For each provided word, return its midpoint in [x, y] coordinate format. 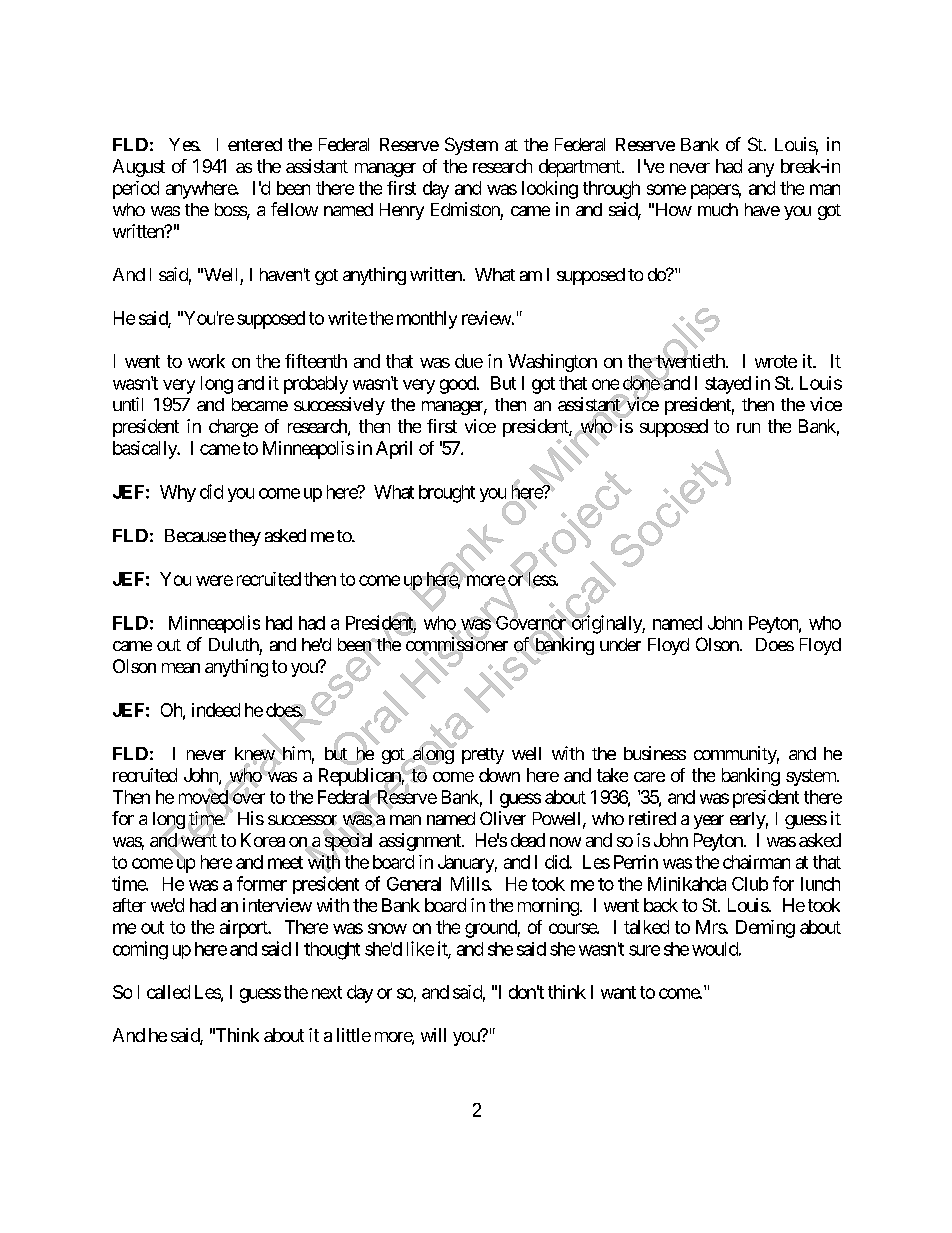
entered [255, 144]
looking [550, 190]
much [718, 209]
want [618, 992]
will [433, 1035]
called [168, 992]
